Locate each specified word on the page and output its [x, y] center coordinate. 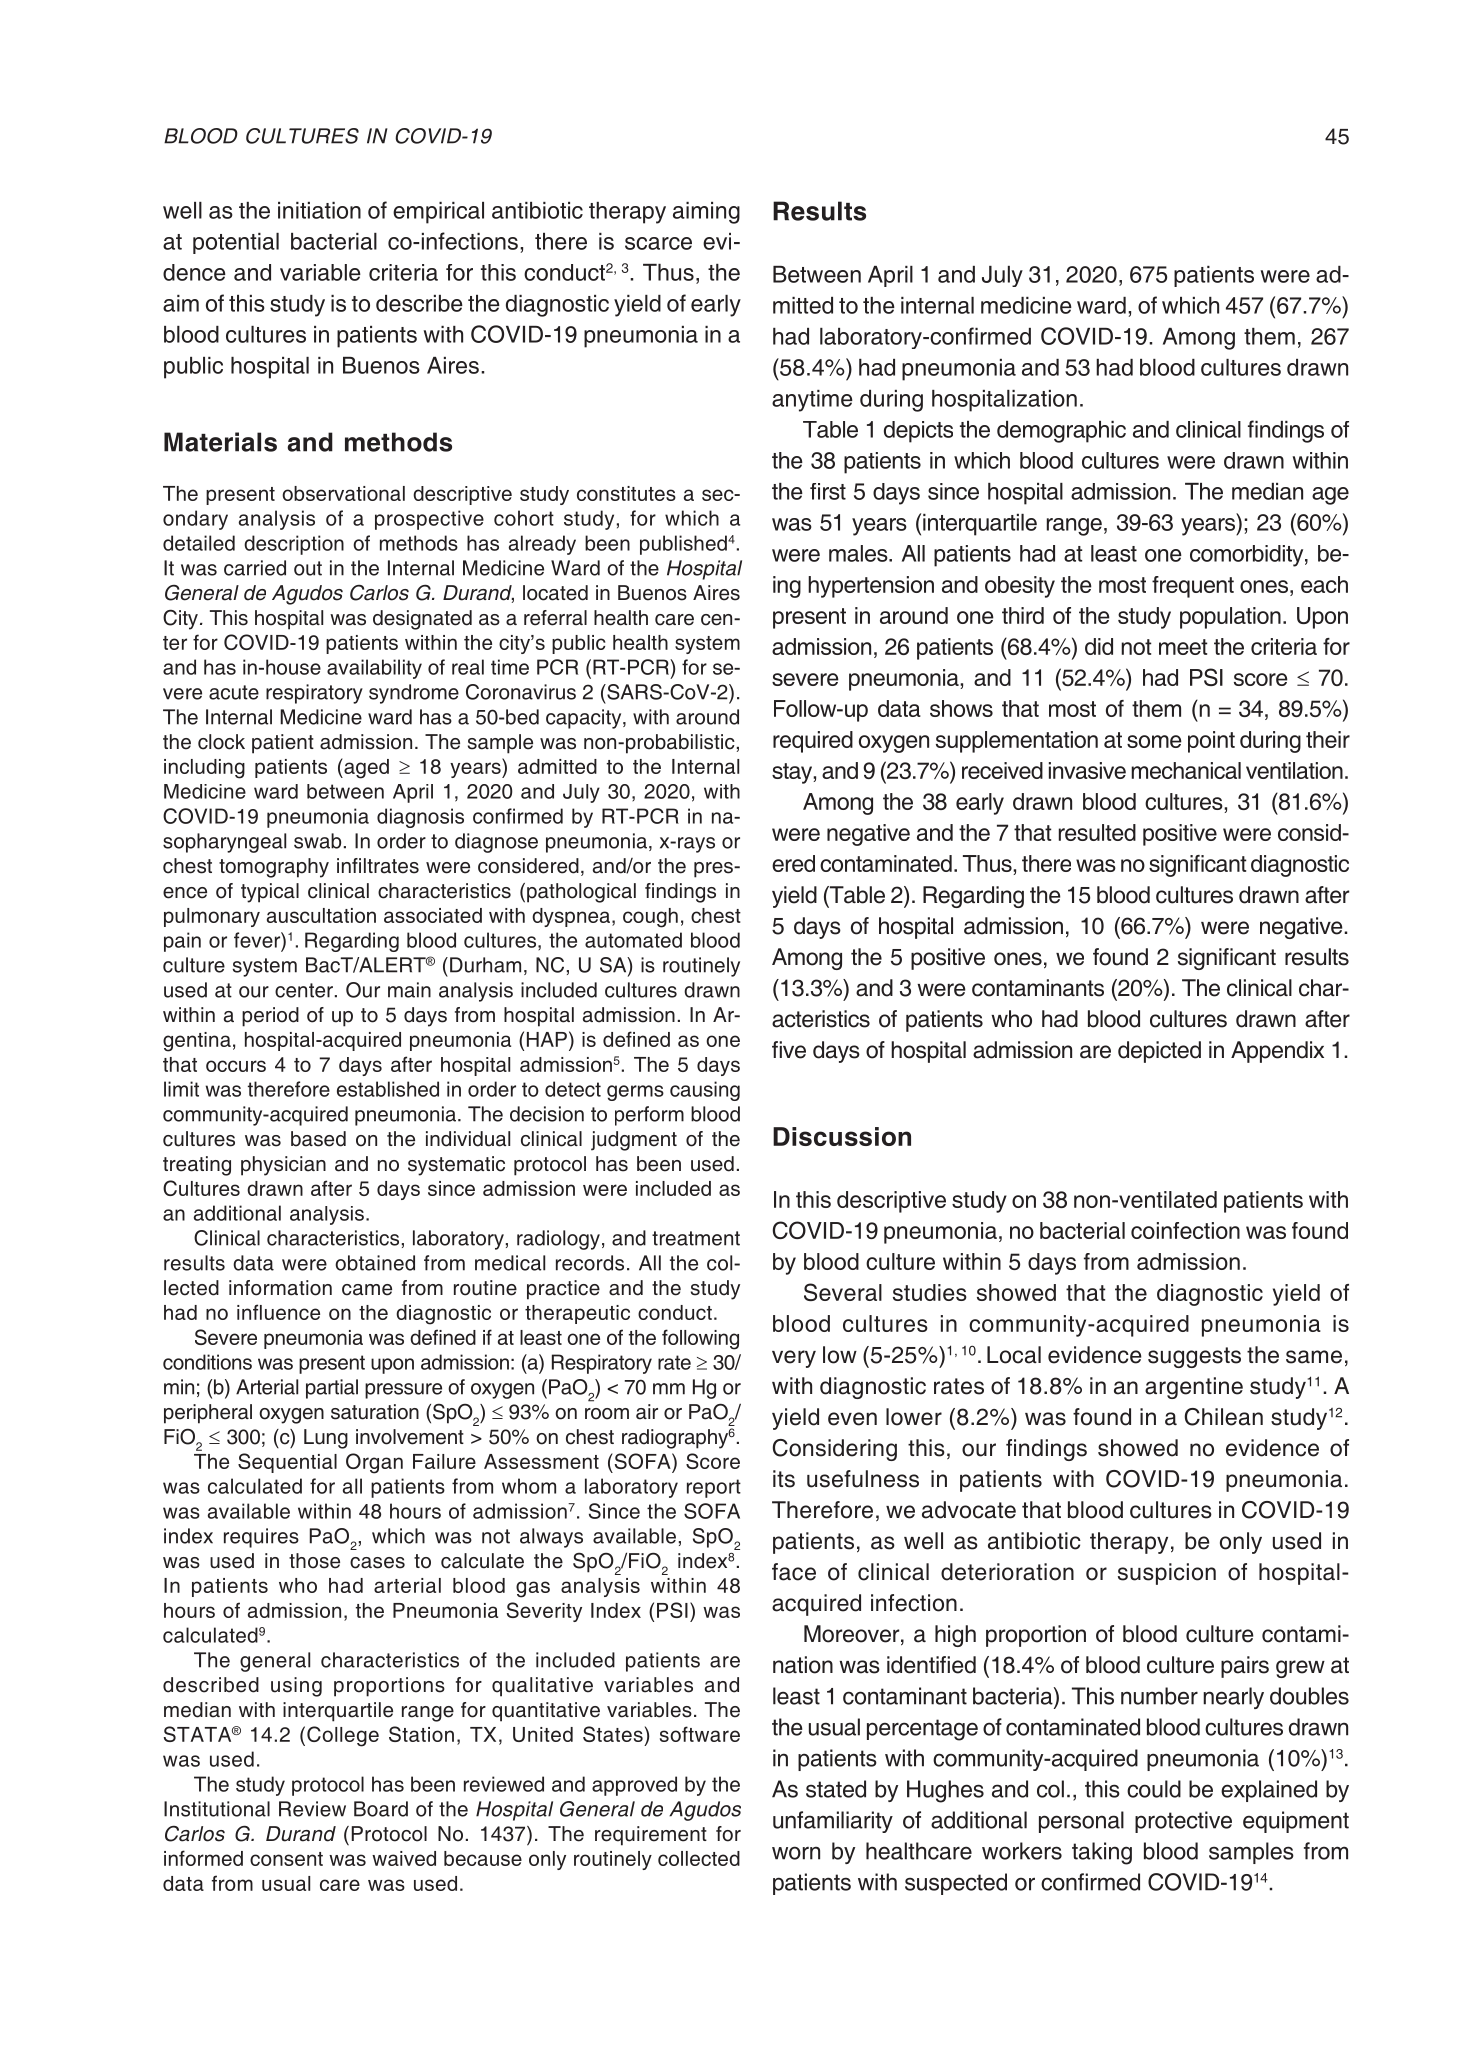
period [270, 1017]
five [789, 1050]
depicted [1159, 1052]
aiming [706, 213]
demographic [1061, 432]
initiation [319, 210]
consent [286, 1859]
